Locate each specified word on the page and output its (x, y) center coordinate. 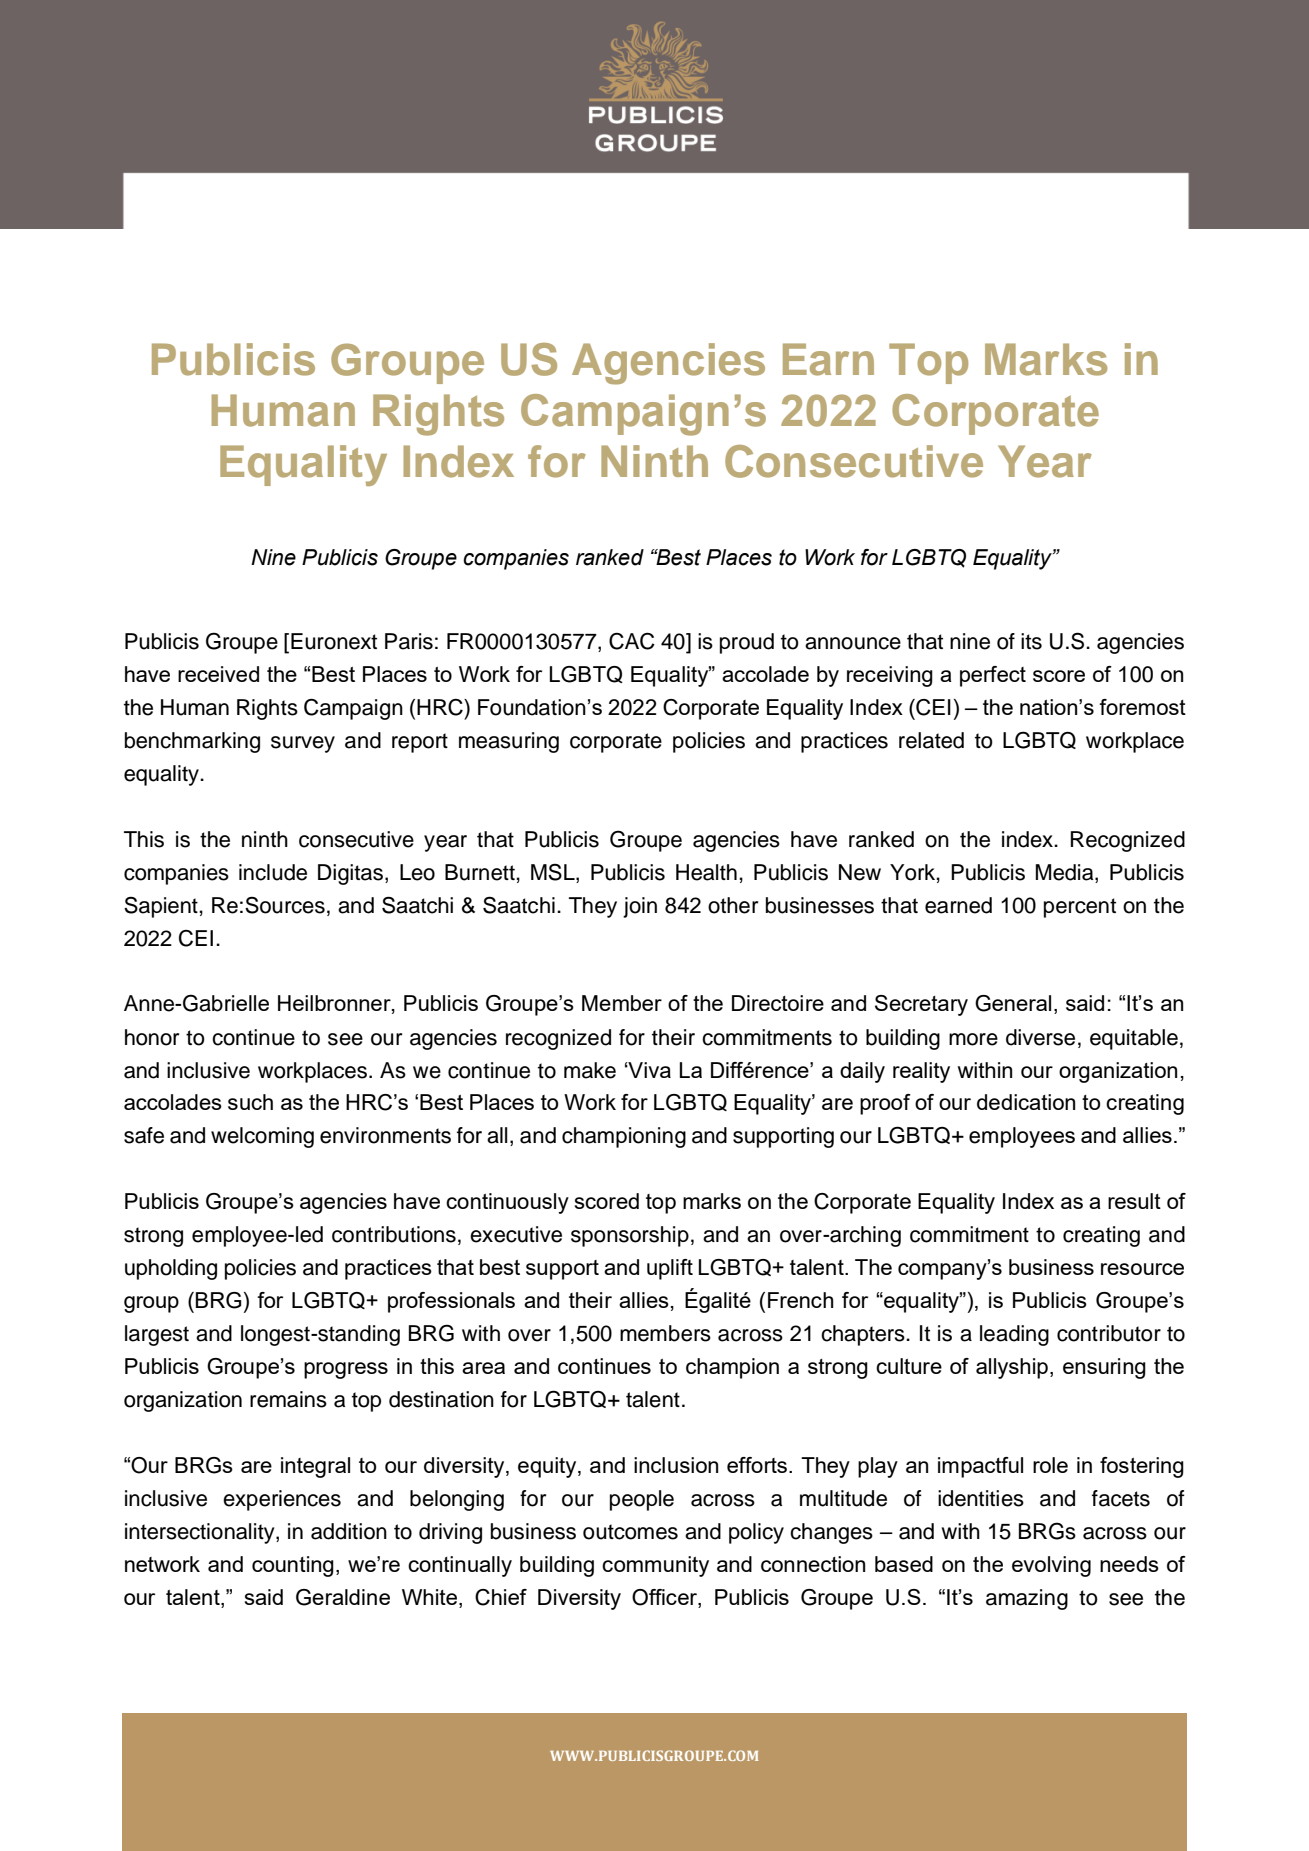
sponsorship (630, 1236)
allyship (1012, 1368)
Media (1066, 872)
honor (152, 1037)
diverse (1040, 1037)
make (590, 1070)
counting (293, 1566)
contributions (394, 1234)
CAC (632, 641)
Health (706, 872)
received (218, 674)
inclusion (676, 1465)
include (273, 872)
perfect (993, 676)
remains (288, 1399)
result (1134, 1201)
